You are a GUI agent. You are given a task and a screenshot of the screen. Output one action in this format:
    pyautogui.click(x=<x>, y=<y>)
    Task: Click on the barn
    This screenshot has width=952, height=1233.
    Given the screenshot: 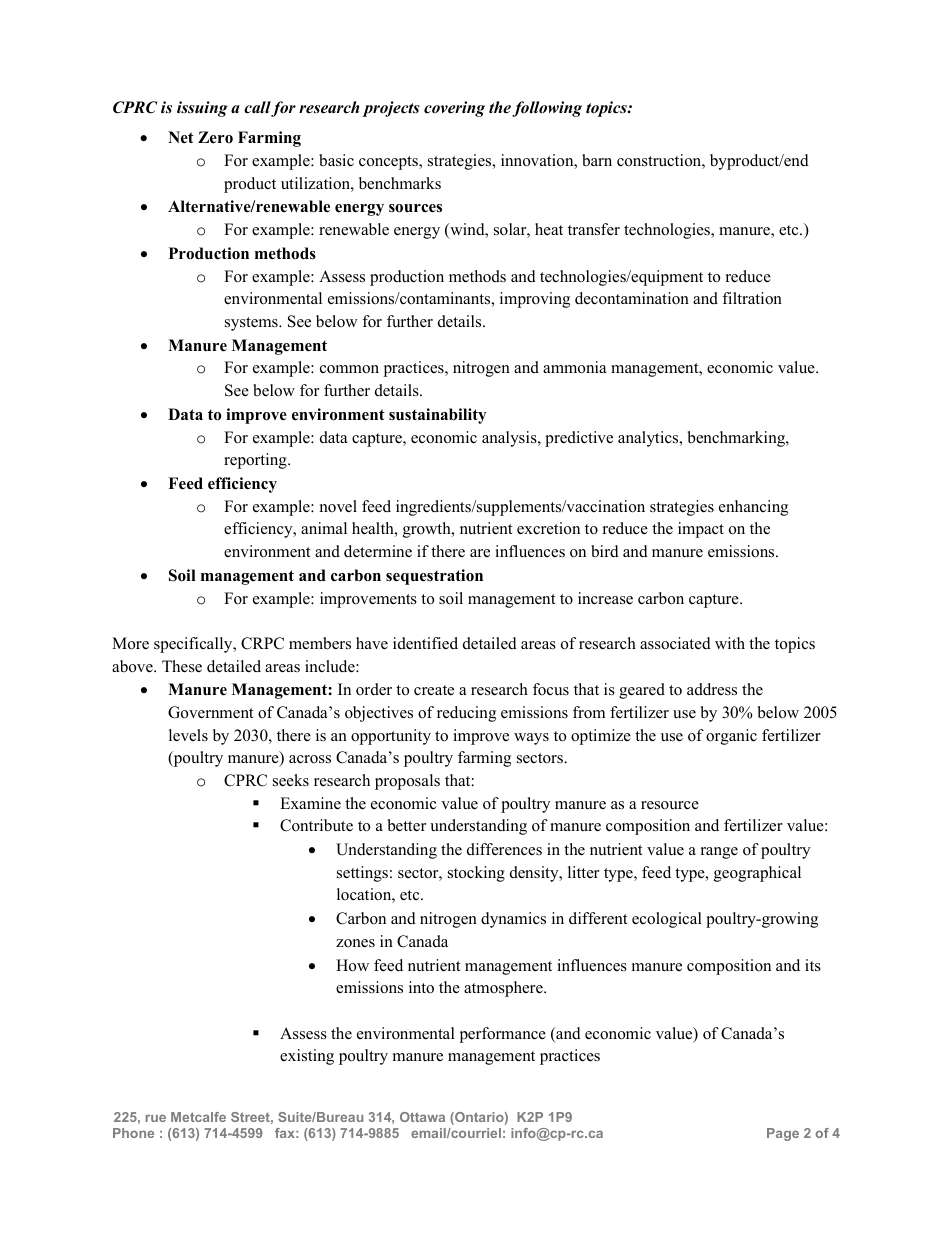 What is the action you would take?
    pyautogui.click(x=597, y=160)
